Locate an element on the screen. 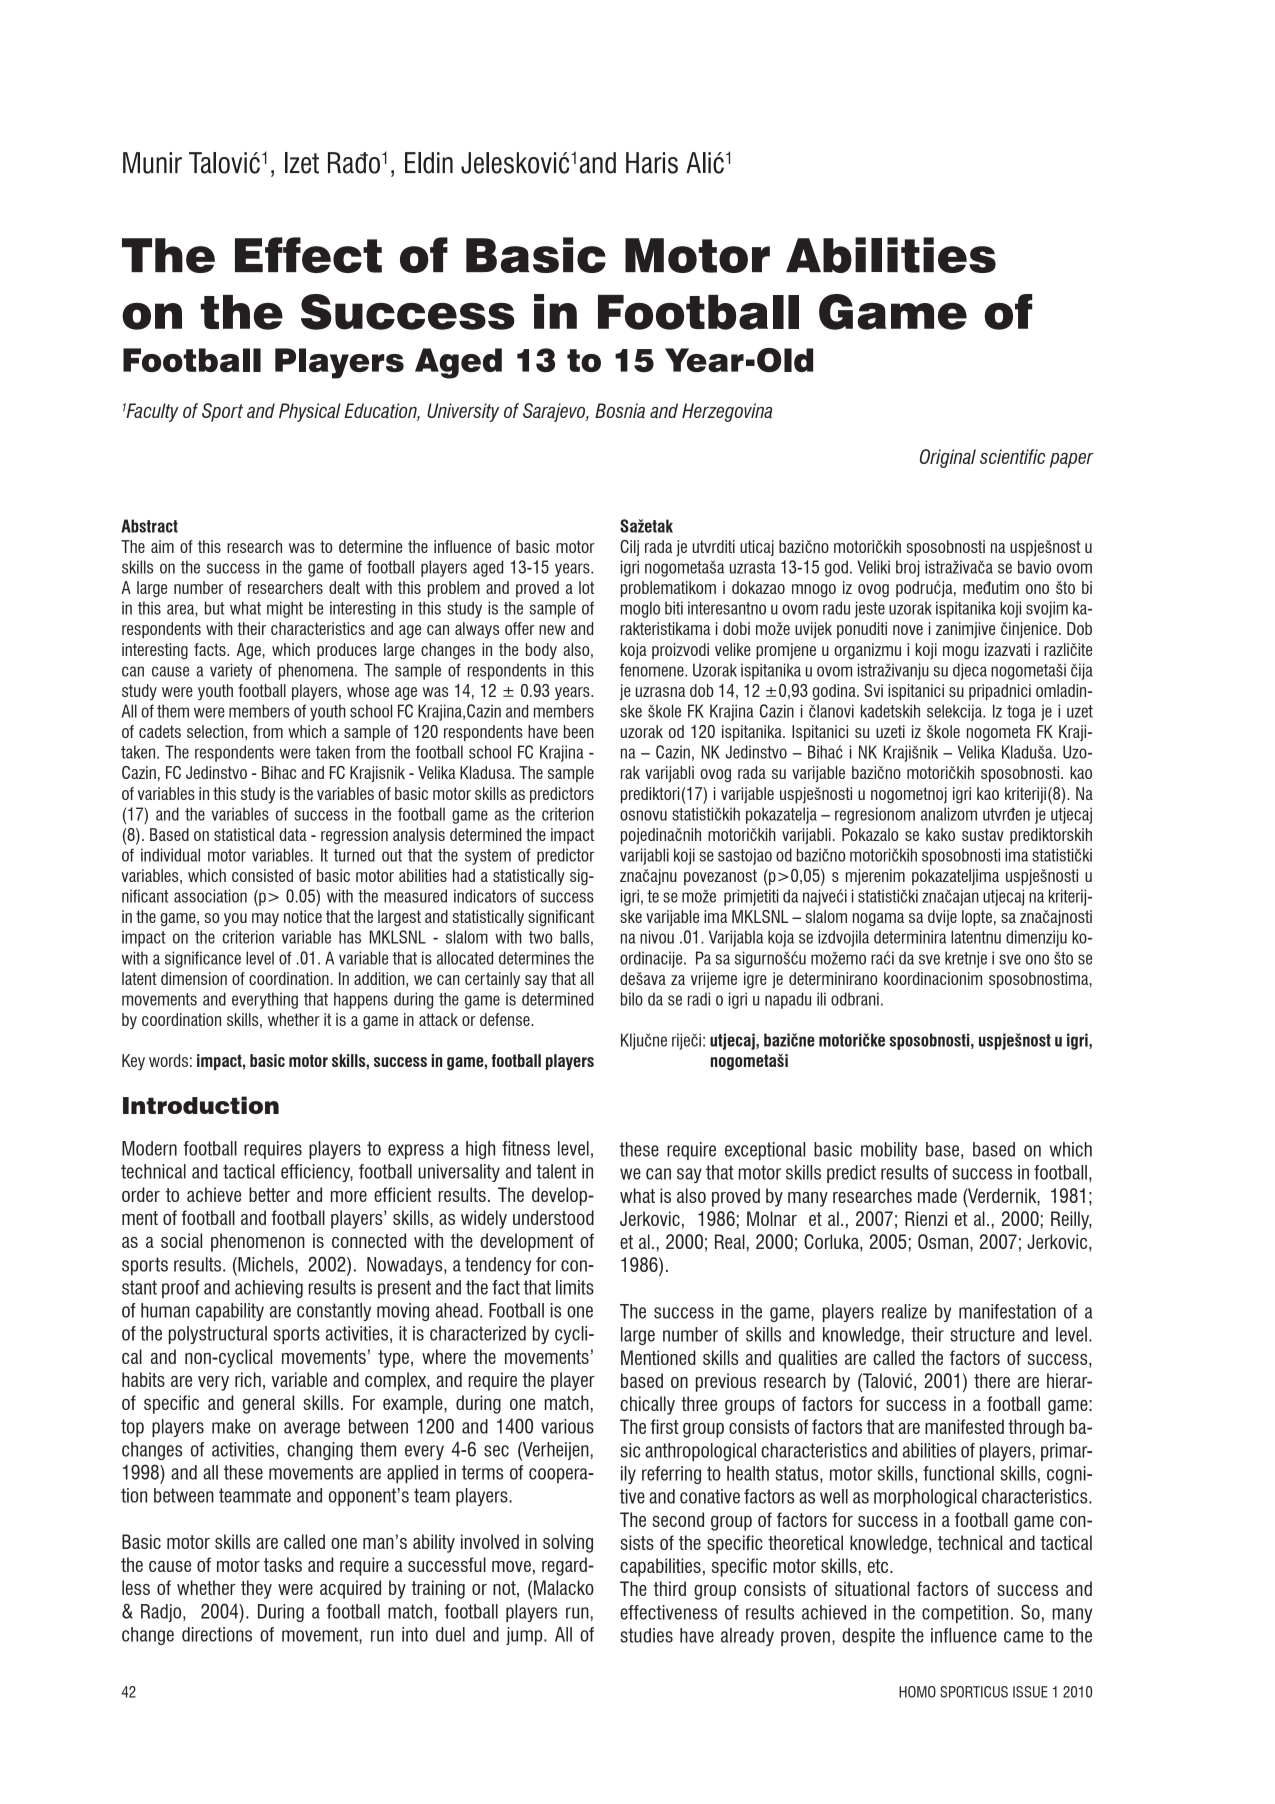 The image size is (1275, 1804). Munir is located at coordinates (152, 163).
